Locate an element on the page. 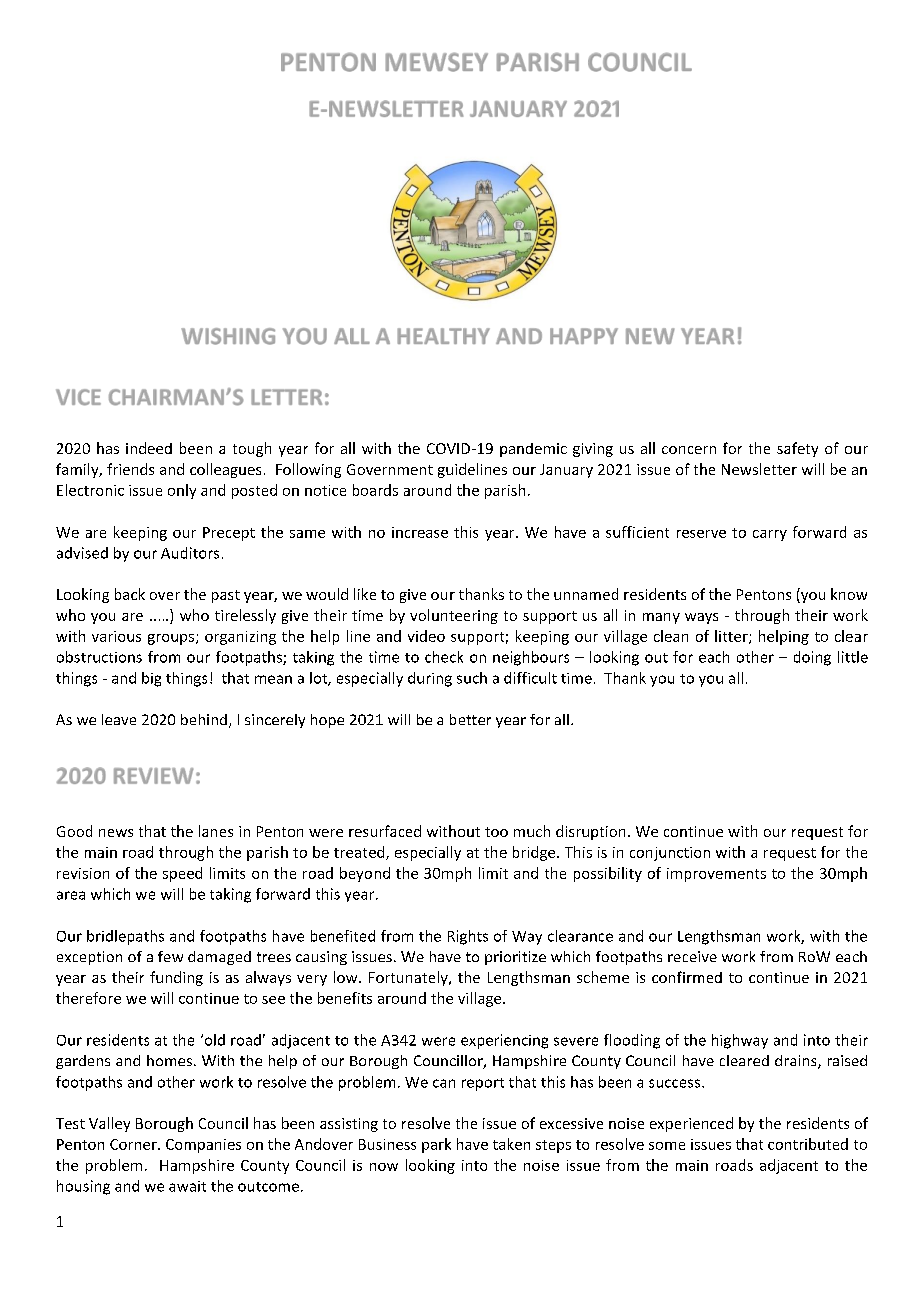 This document has height=1307, width=924. await is located at coordinates (187, 1186).
